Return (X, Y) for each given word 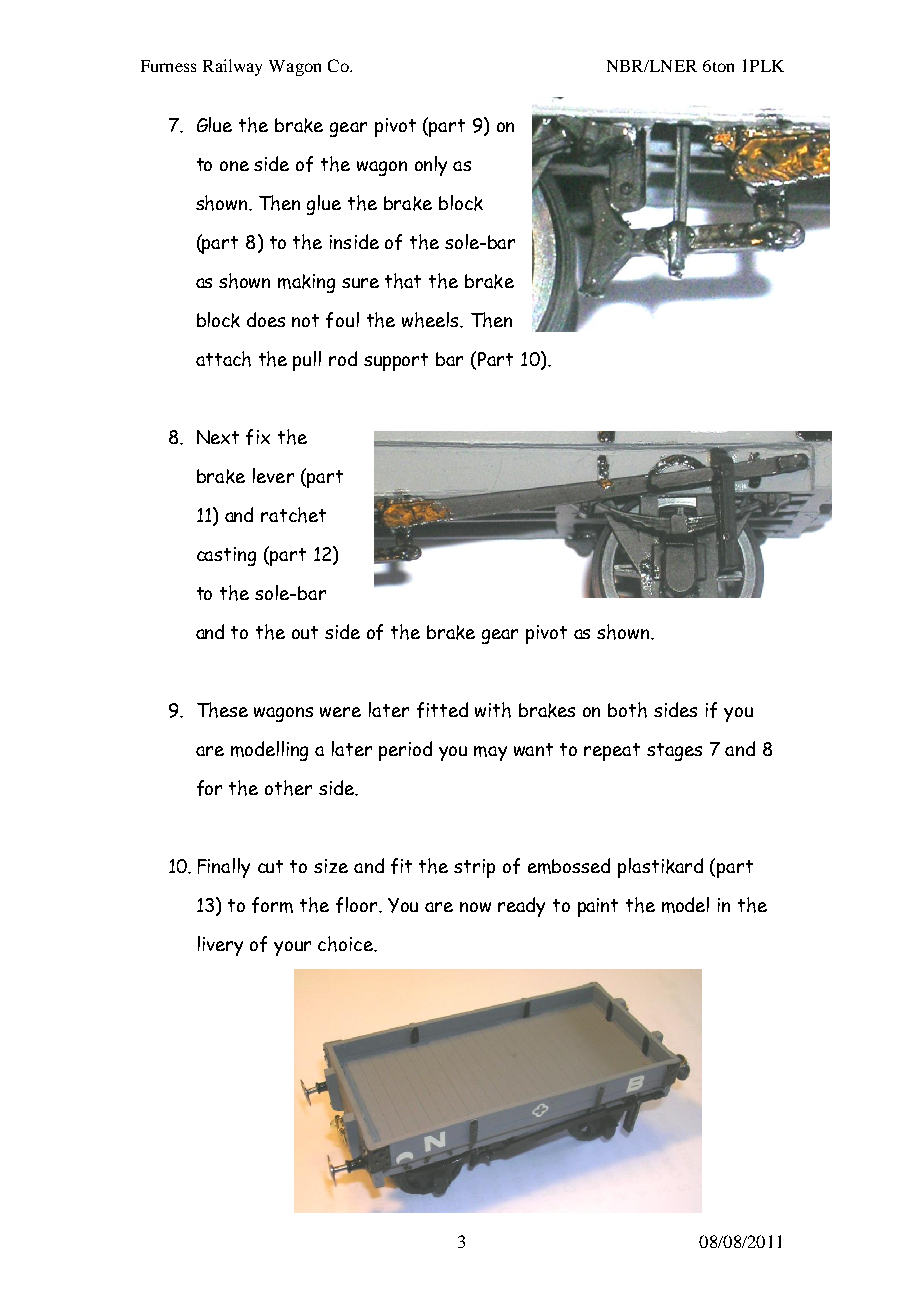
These (222, 710)
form (272, 905)
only (431, 166)
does (266, 319)
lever (273, 475)
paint (598, 907)
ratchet (293, 515)
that (403, 281)
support (396, 362)
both (627, 710)
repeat (612, 752)
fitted (442, 710)
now (475, 907)
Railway (232, 67)
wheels (431, 320)
